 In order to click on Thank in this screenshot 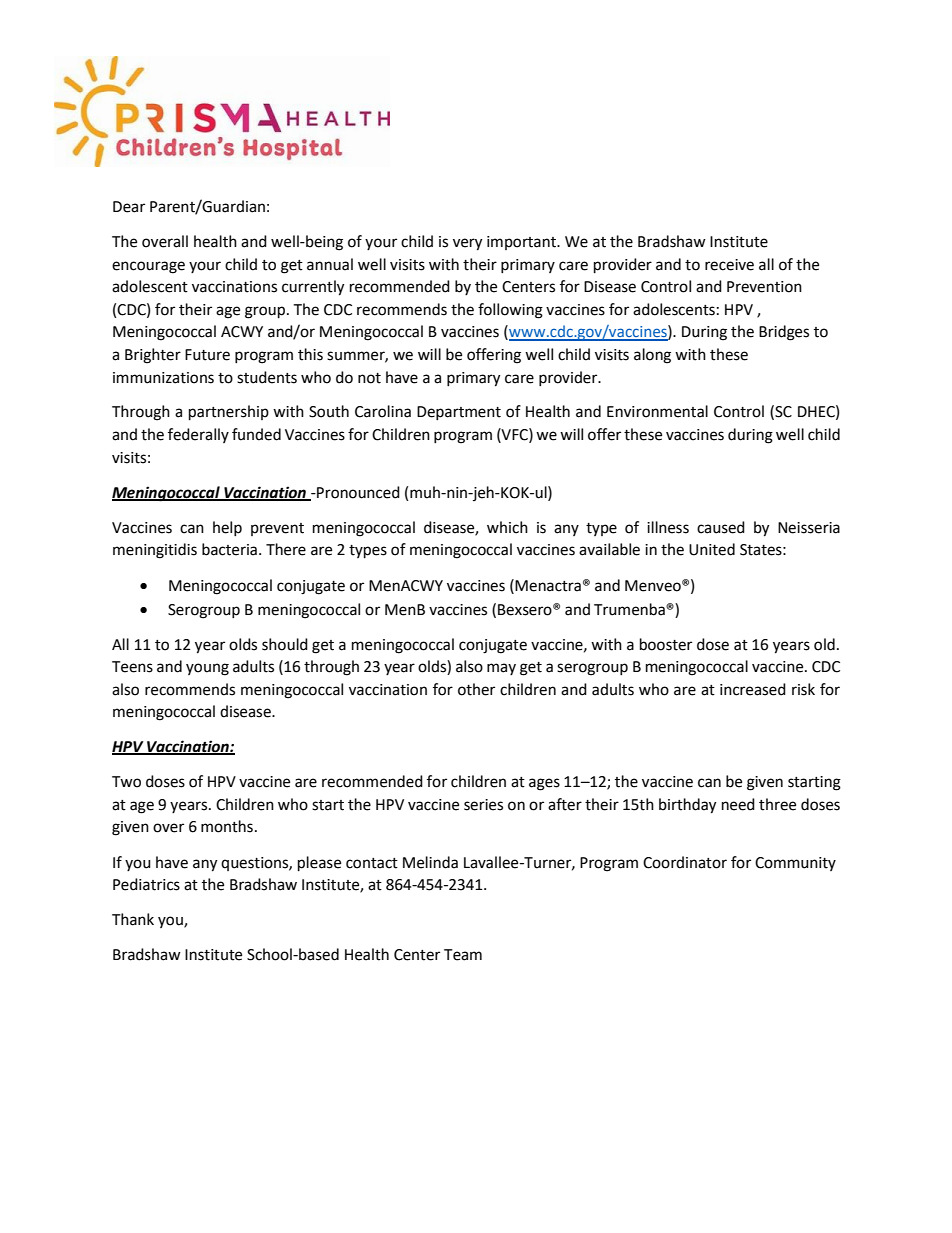, I will do `click(133, 919)`.
